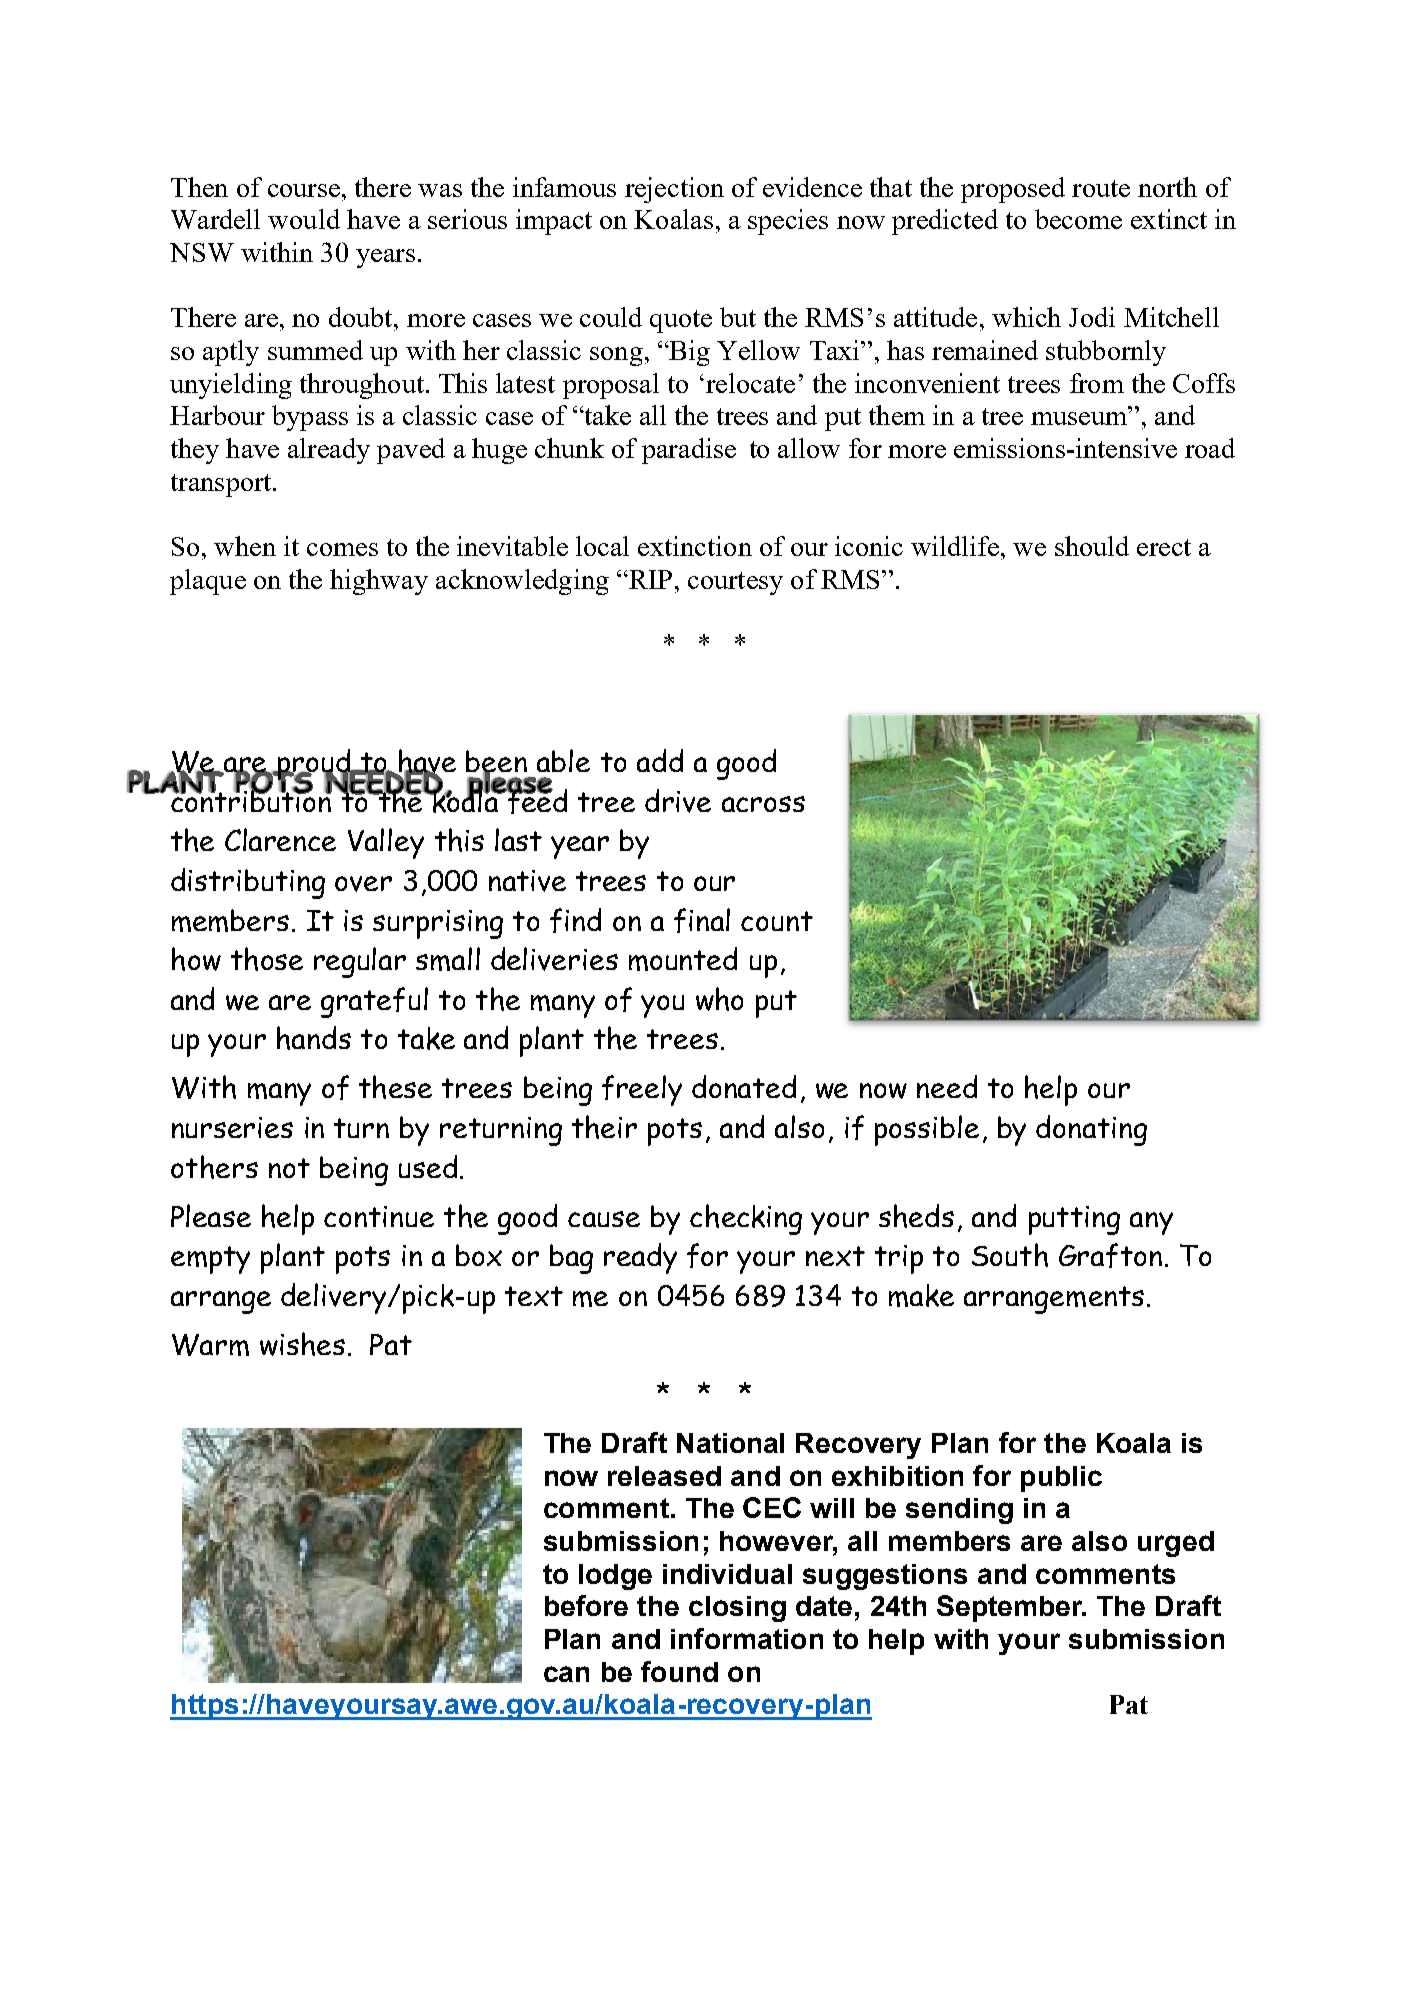 The image size is (1409, 1992). I want to click on comes, so click(342, 549).
